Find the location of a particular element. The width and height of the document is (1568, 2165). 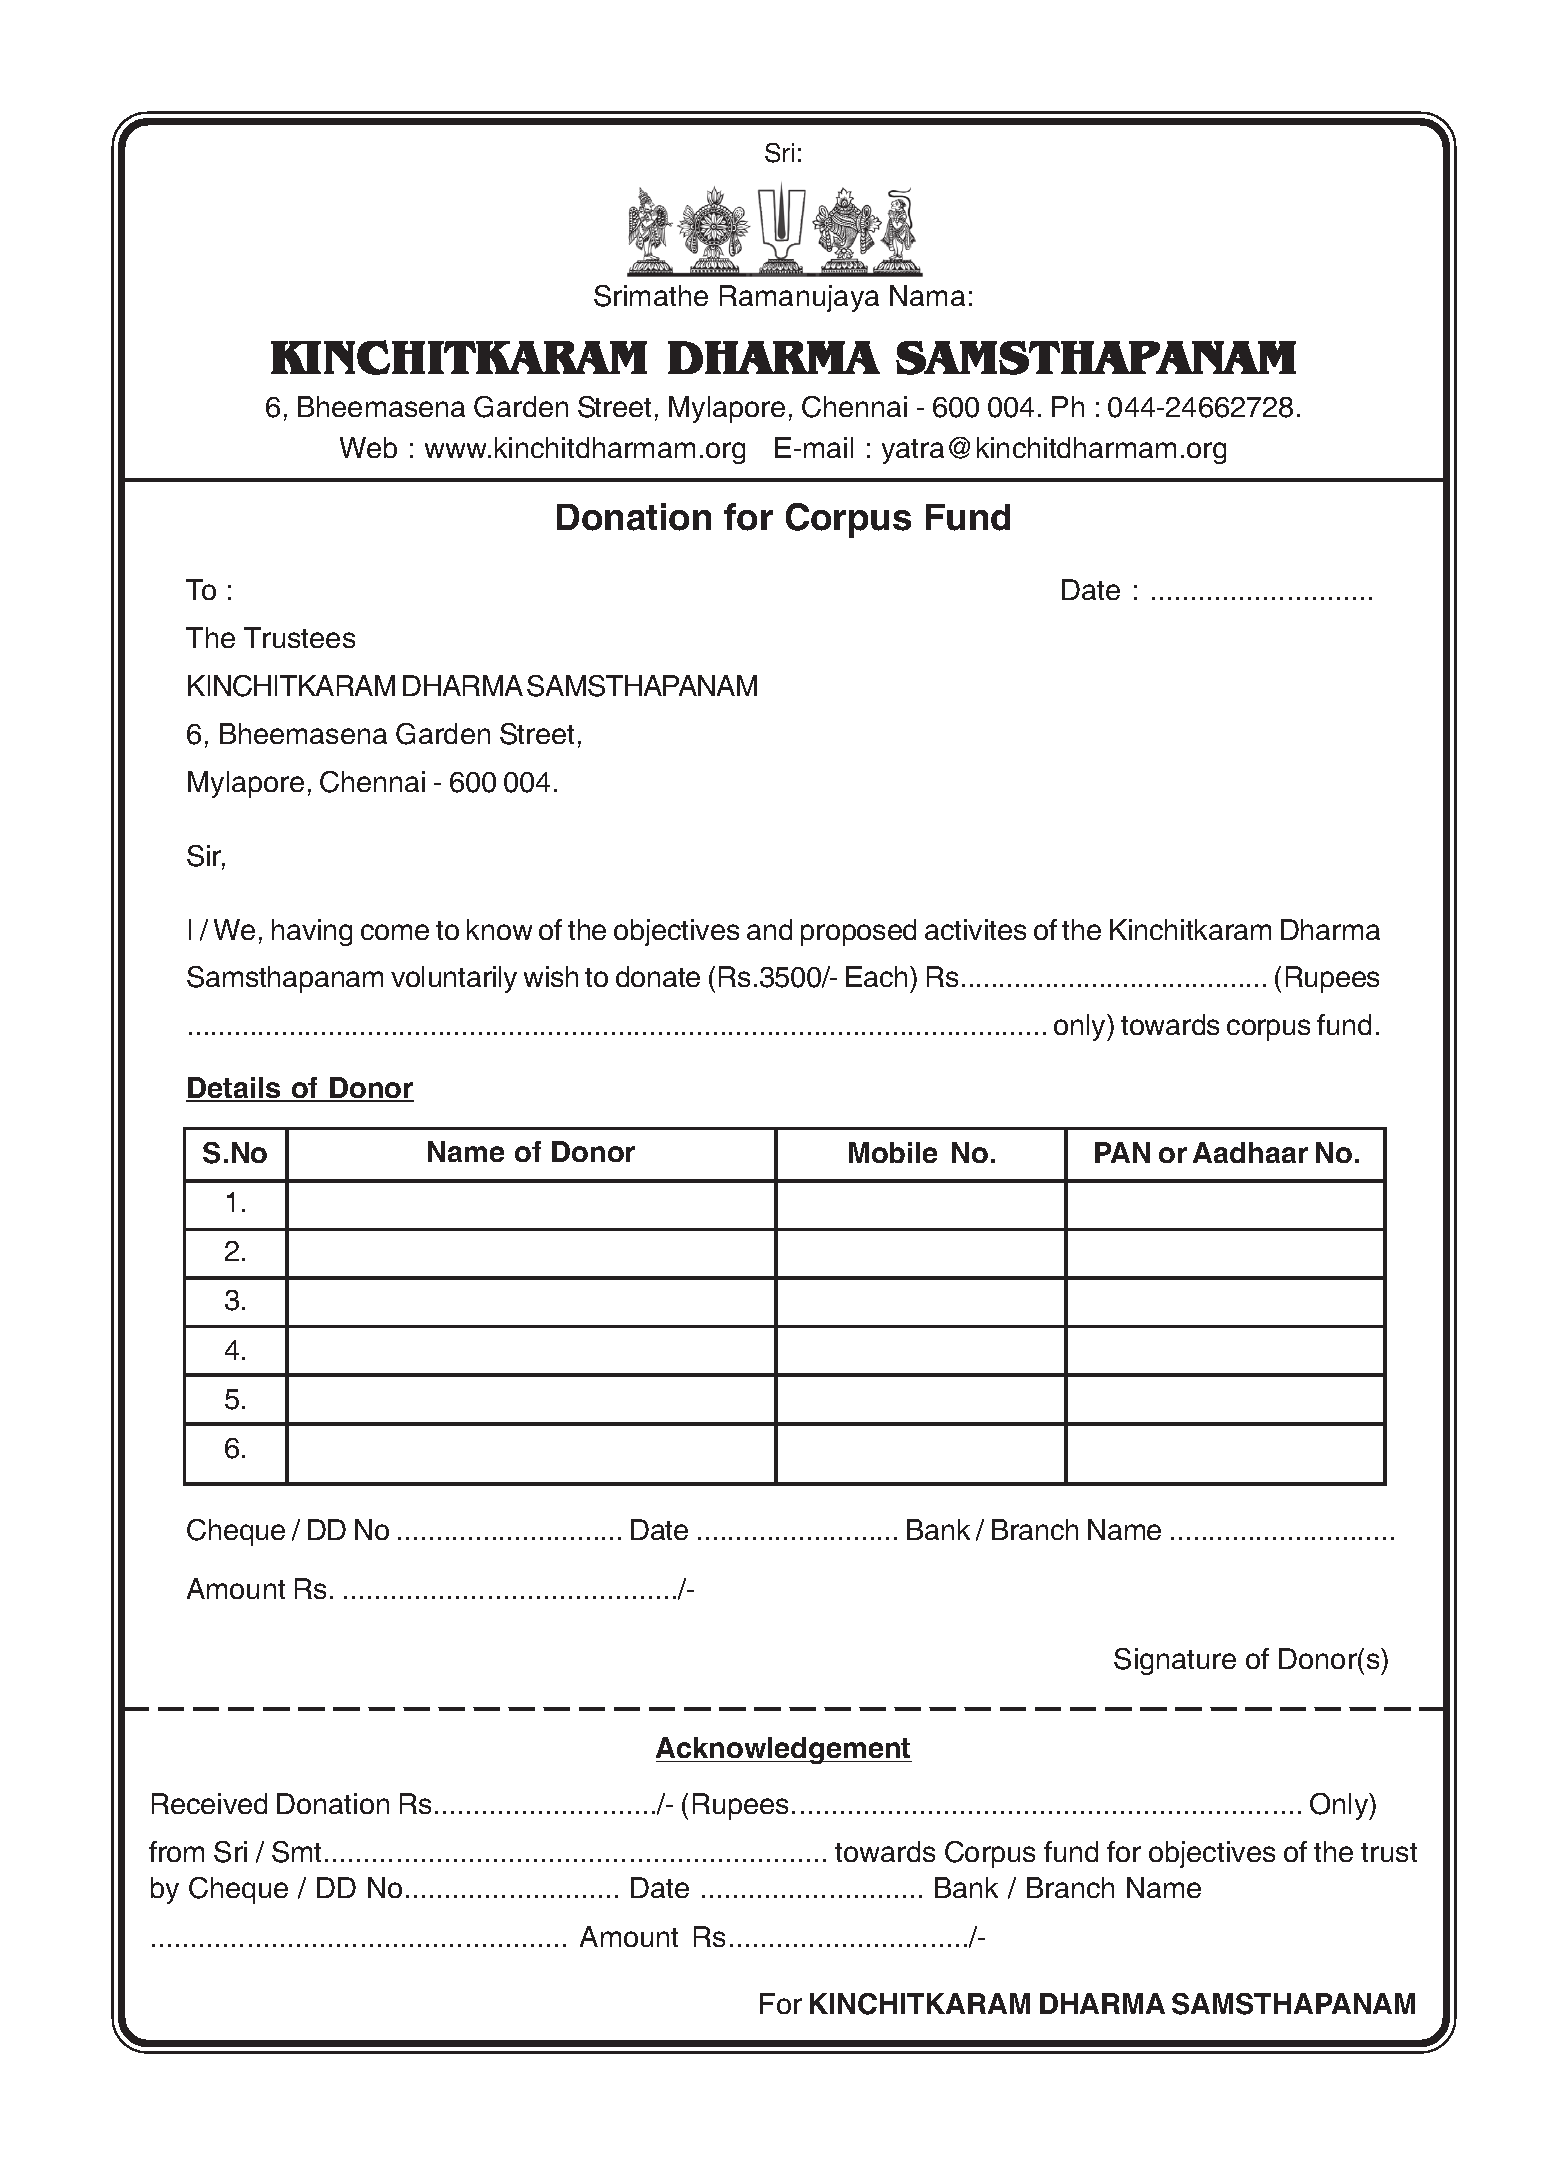

Smt is located at coordinates (296, 1852).
